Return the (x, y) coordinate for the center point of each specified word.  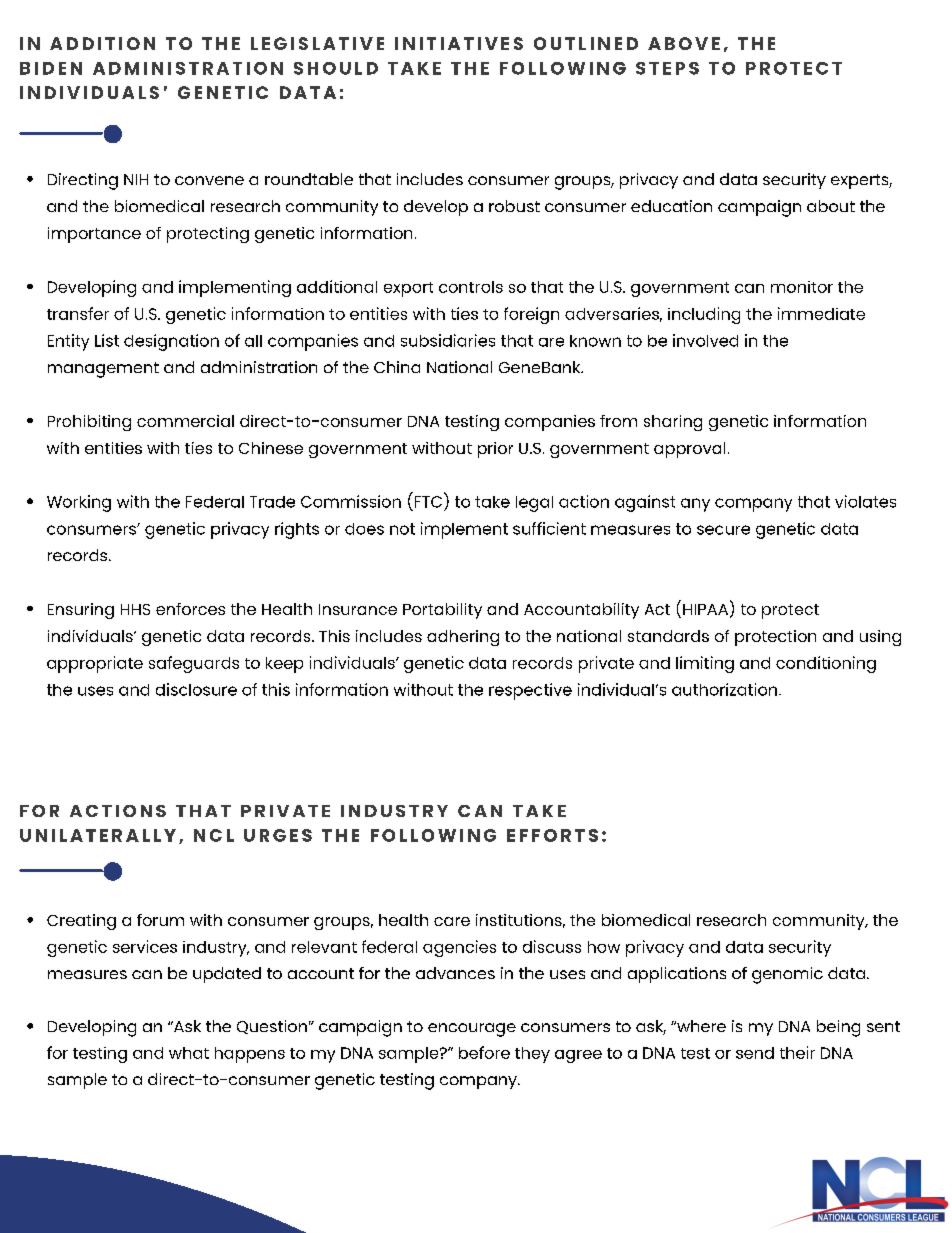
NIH (136, 179)
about (831, 206)
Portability (442, 611)
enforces (190, 609)
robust (514, 206)
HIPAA (705, 609)
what (189, 1053)
